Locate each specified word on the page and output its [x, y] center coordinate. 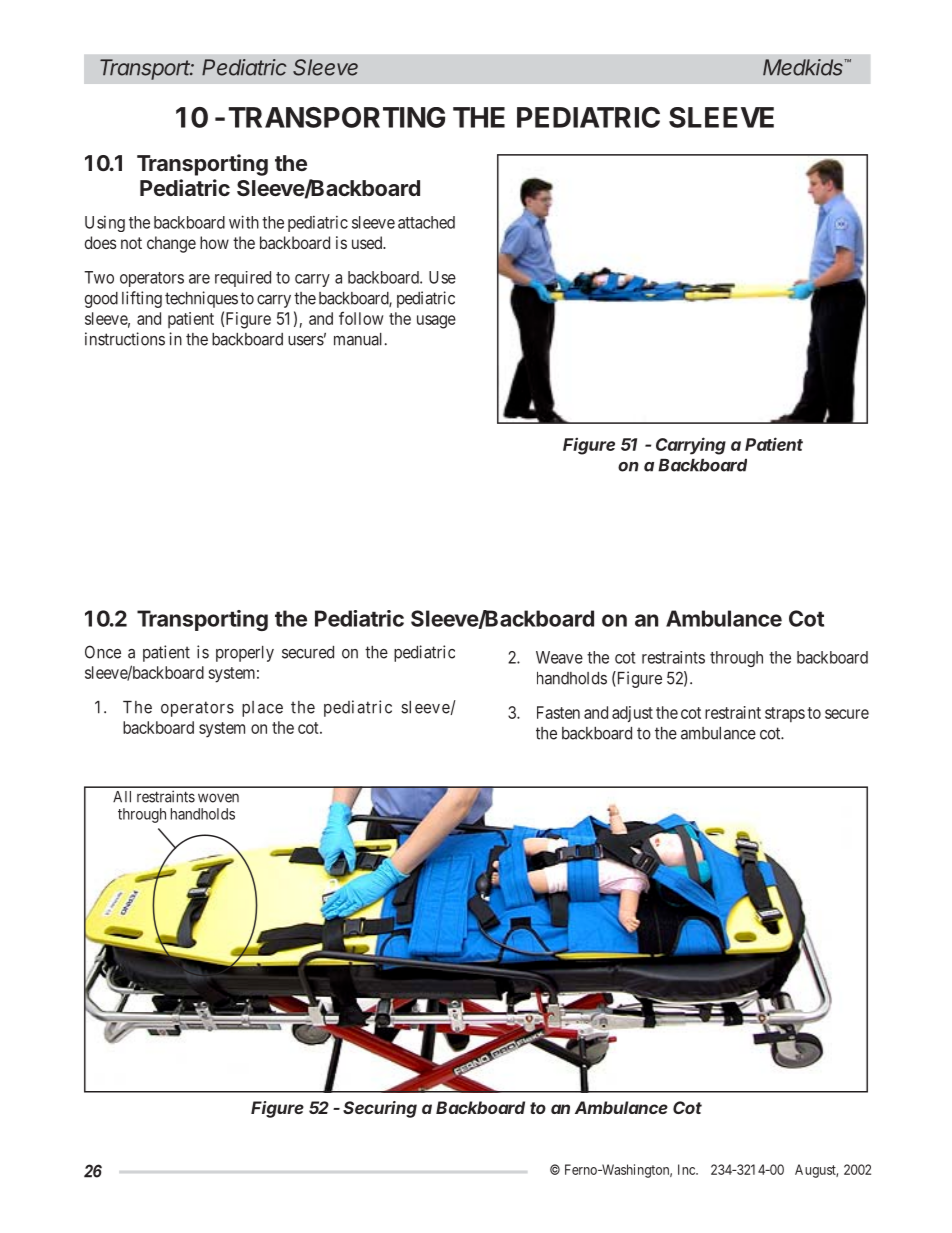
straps [785, 714]
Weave [559, 657]
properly [245, 654]
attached [426, 222]
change [171, 244]
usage [436, 322]
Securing [380, 1109]
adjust [632, 714]
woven [218, 798]
